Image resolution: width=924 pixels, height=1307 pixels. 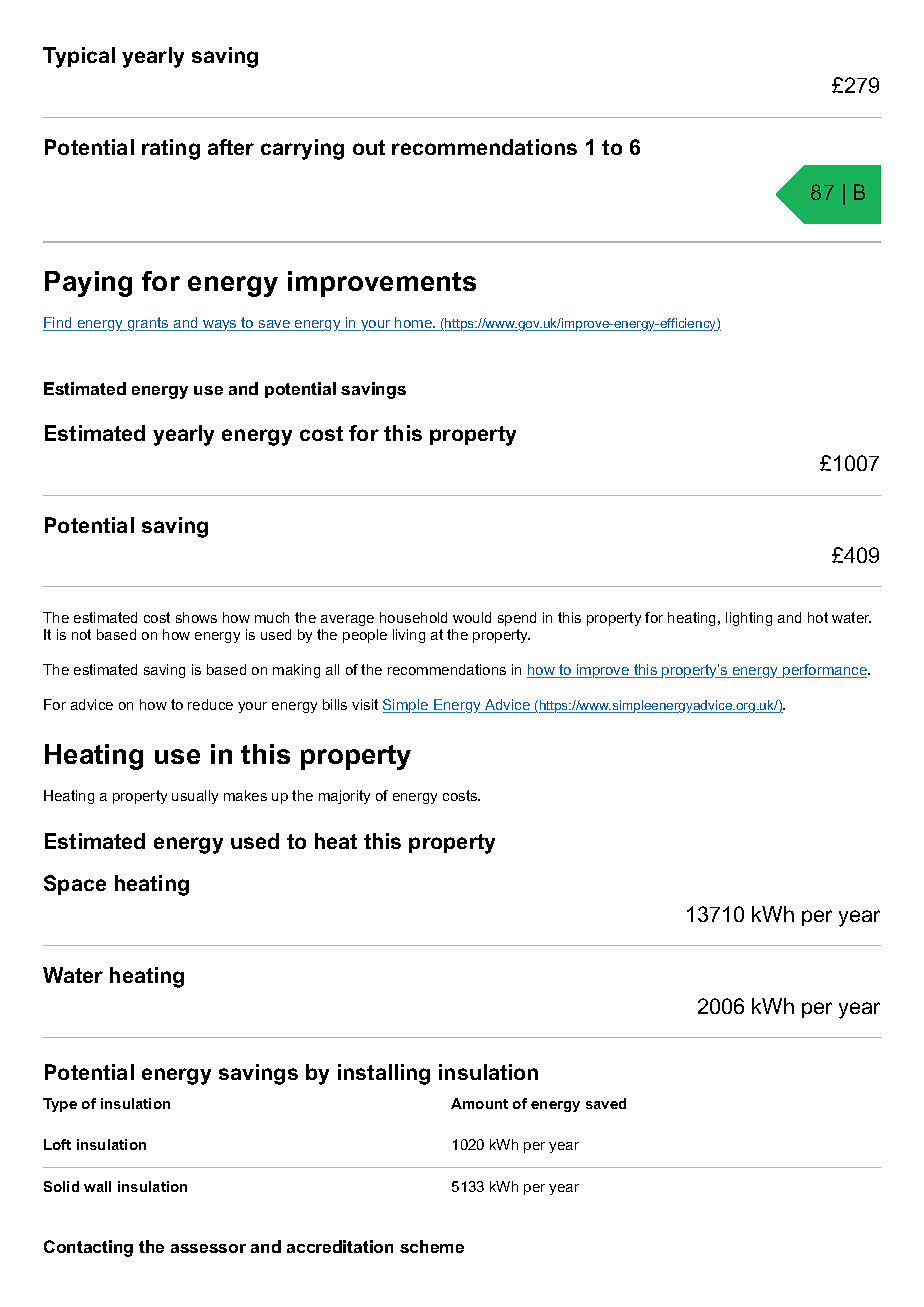 What do you see at coordinates (171, 149) in the screenshot?
I see `rating` at bounding box center [171, 149].
